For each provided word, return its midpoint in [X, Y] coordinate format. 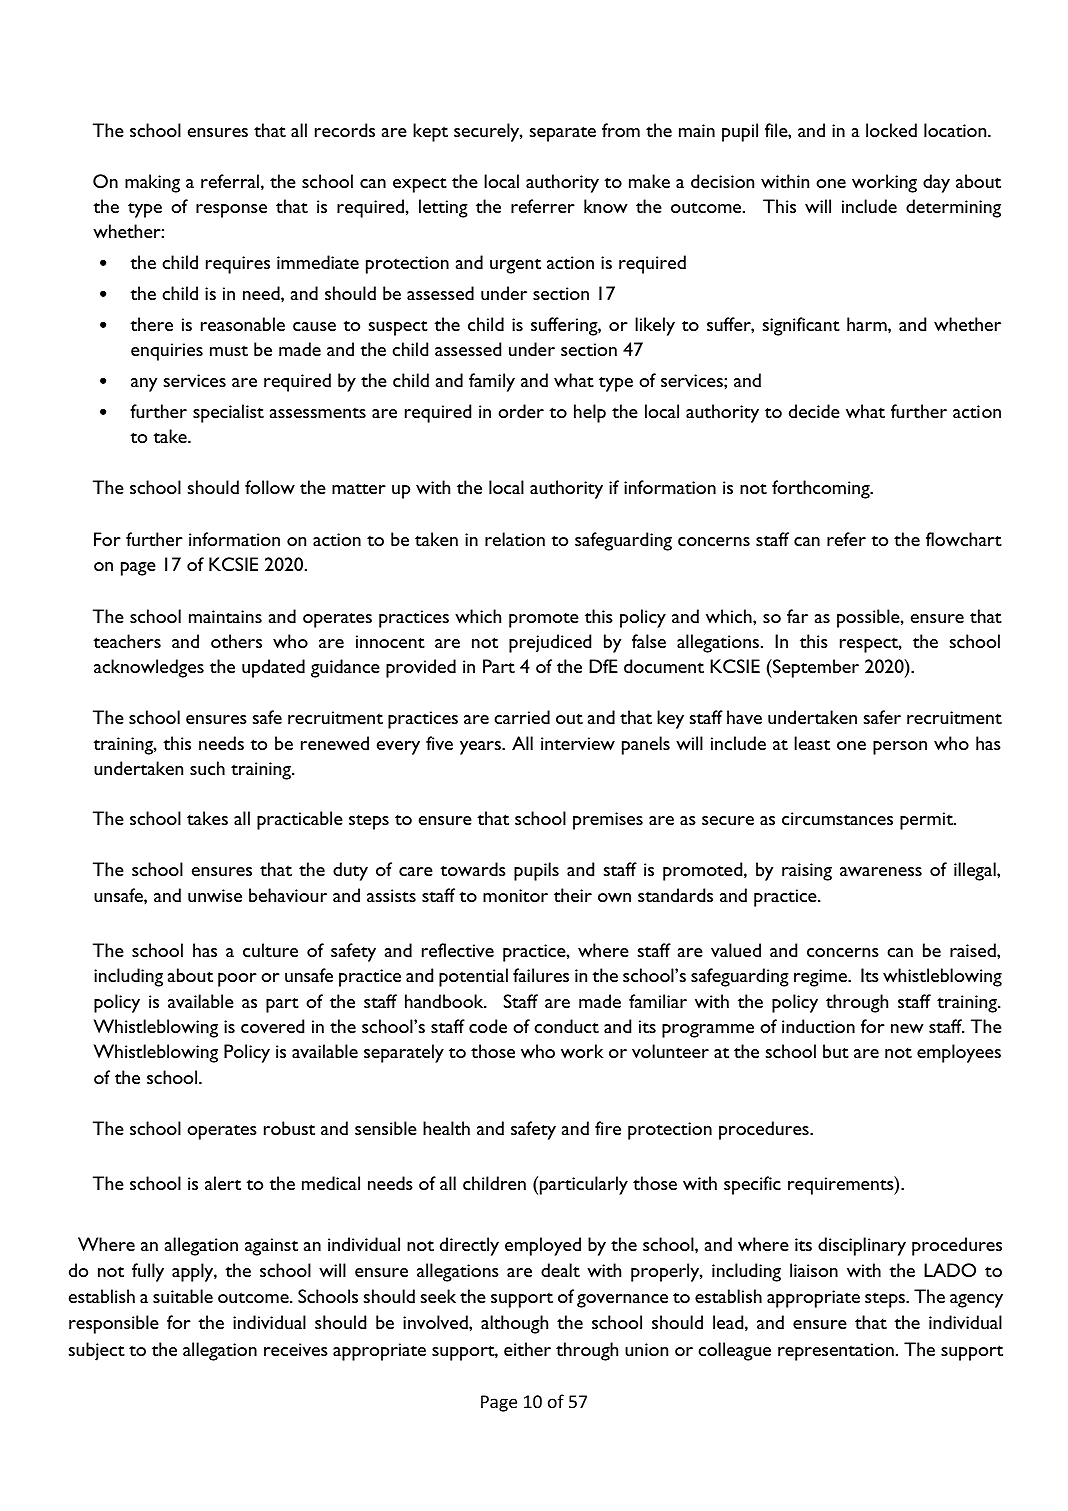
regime [821, 978]
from [621, 130]
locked [891, 130]
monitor [515, 895]
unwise [215, 895]
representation [836, 1352]
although [514, 1324]
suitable [183, 1296]
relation [515, 539]
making [152, 183]
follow [270, 487]
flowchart [964, 539]
